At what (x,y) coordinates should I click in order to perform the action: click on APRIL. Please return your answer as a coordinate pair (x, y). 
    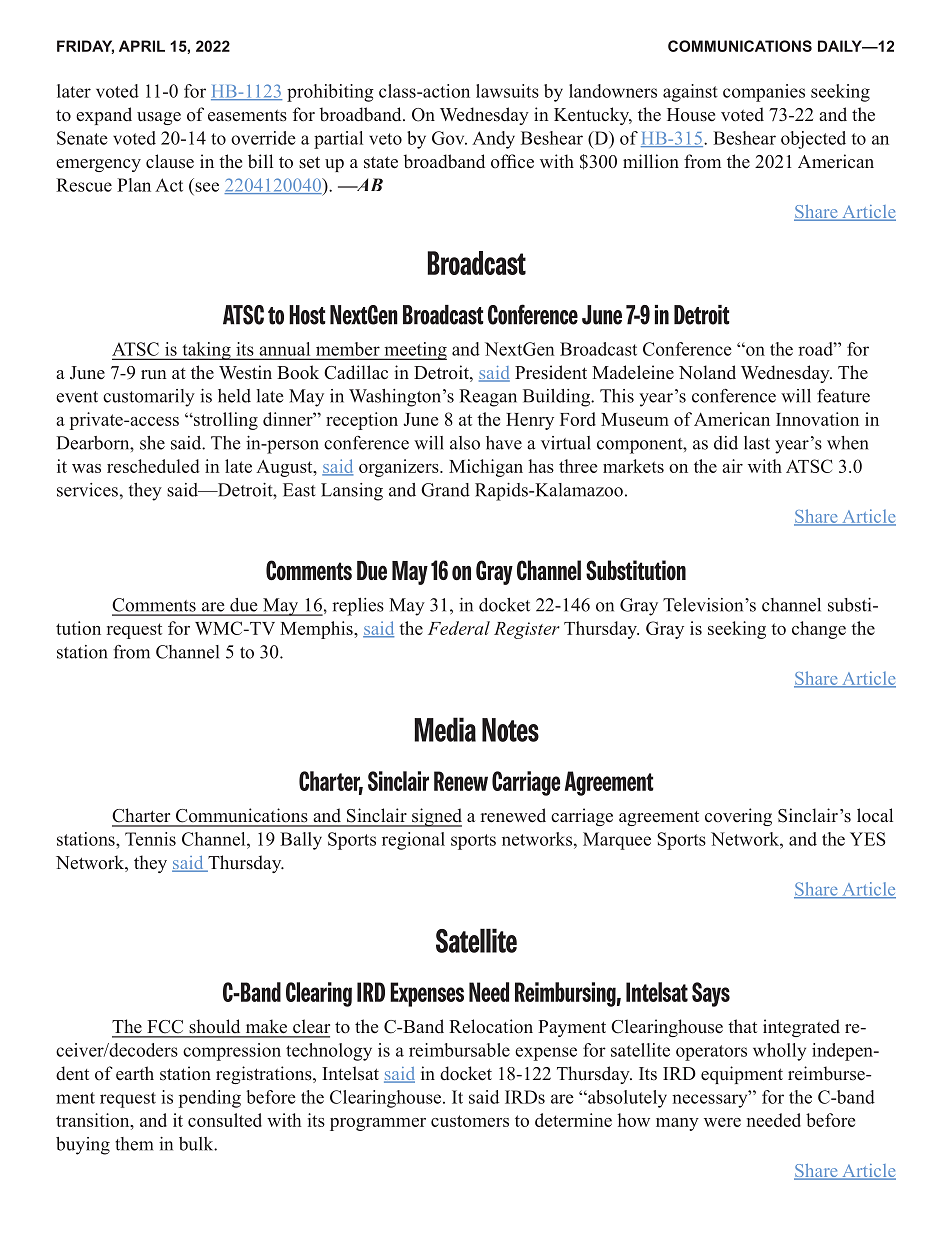
    Looking at the image, I should click on (142, 46).
